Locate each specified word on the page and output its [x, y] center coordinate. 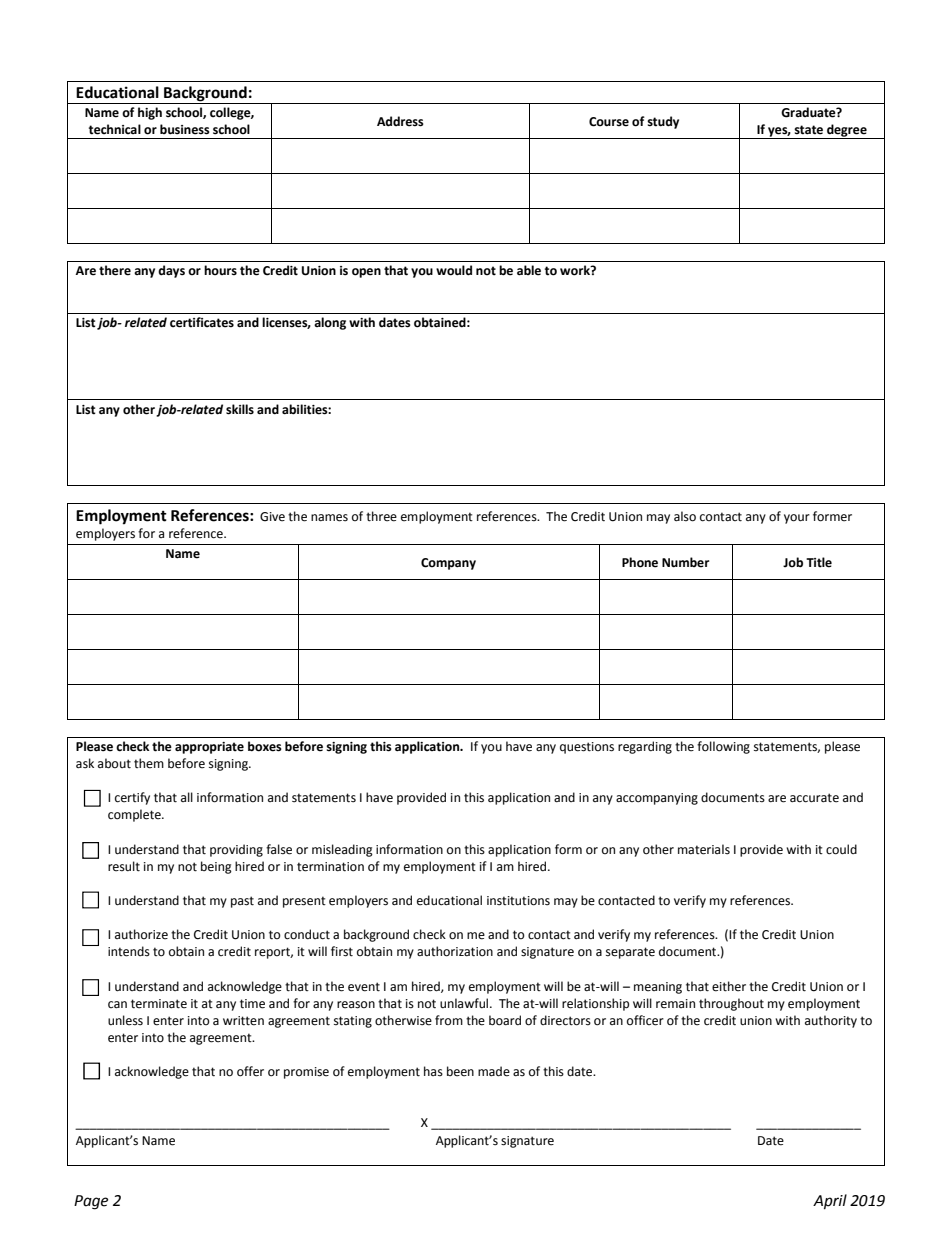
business [185, 129]
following [723, 747]
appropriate [209, 748]
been [460, 1071]
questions [587, 748]
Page [91, 1202]
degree [847, 131]
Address [400, 121]
